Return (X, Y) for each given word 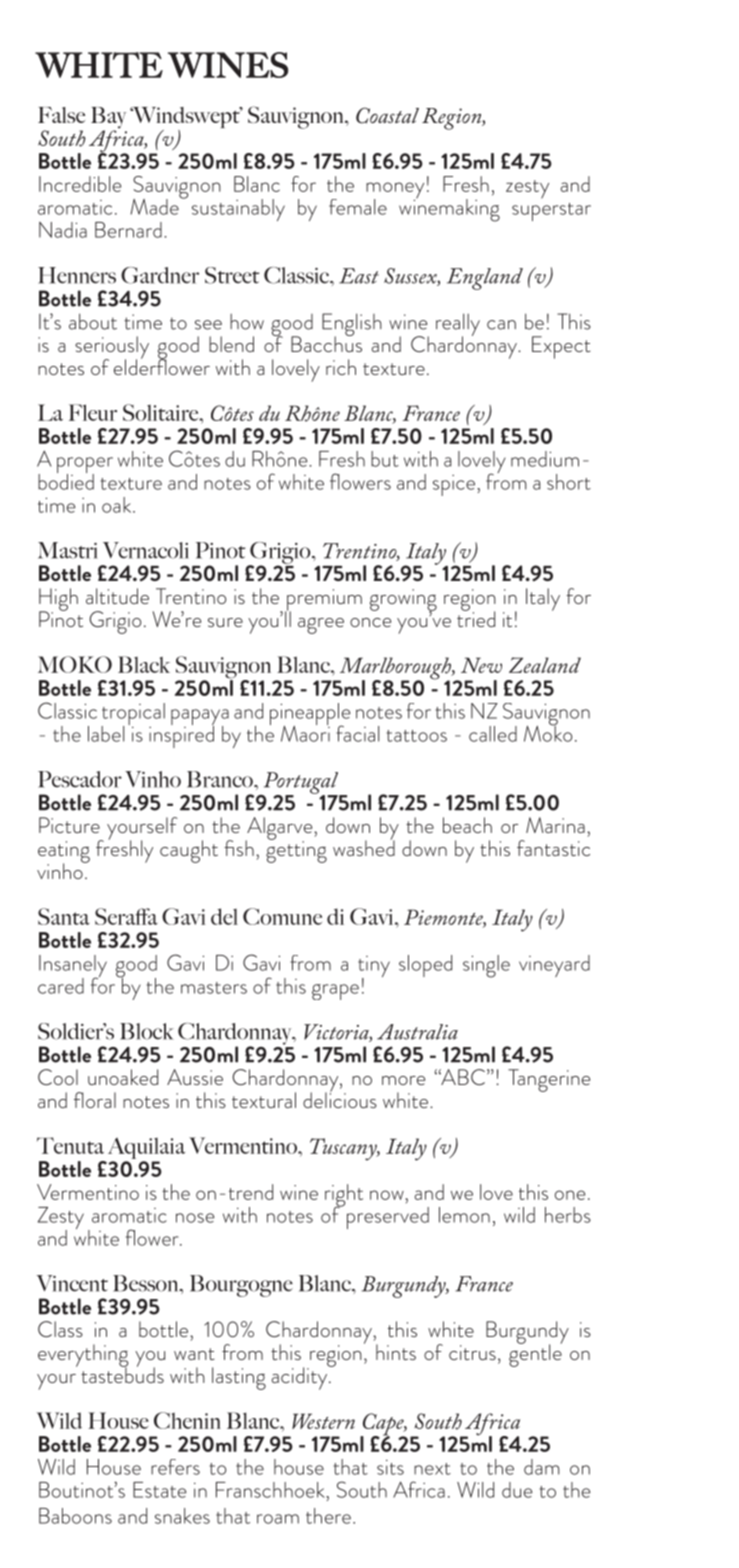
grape (335, 992)
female (358, 207)
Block (147, 1031)
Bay (108, 119)
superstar (551, 212)
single (486, 966)
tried (476, 618)
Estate (160, 1490)
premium (323, 601)
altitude (117, 596)
